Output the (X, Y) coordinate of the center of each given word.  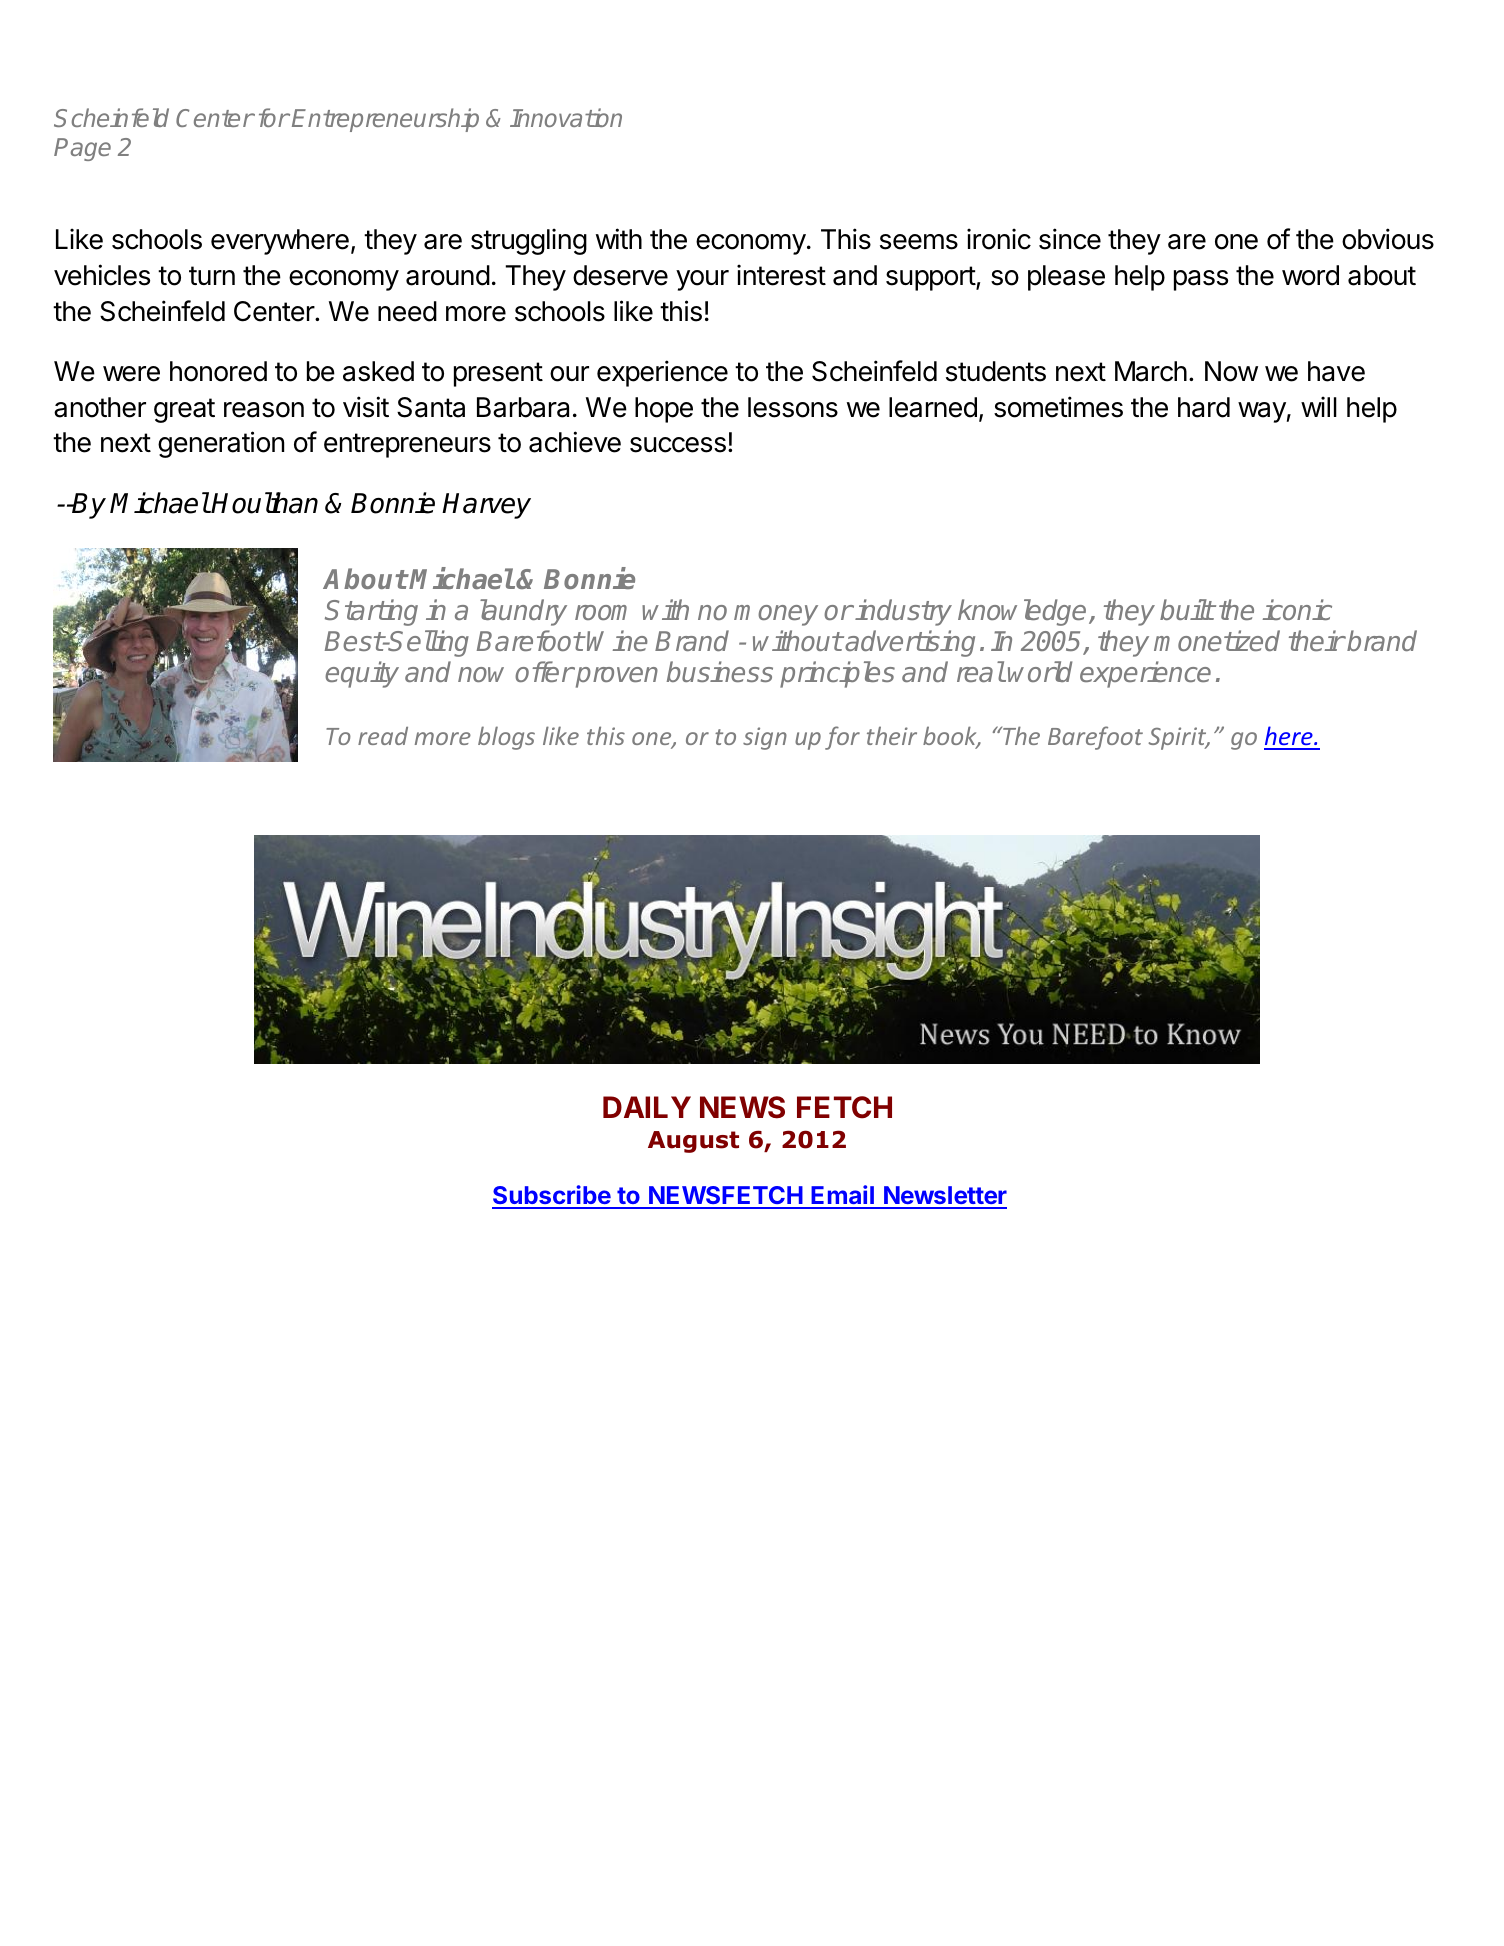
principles (837, 674)
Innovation (566, 117)
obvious (1388, 239)
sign (765, 738)
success (678, 445)
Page (82, 149)
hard (1204, 407)
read (383, 736)
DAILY (647, 1107)
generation (221, 444)
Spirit (1178, 738)
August (693, 1142)
